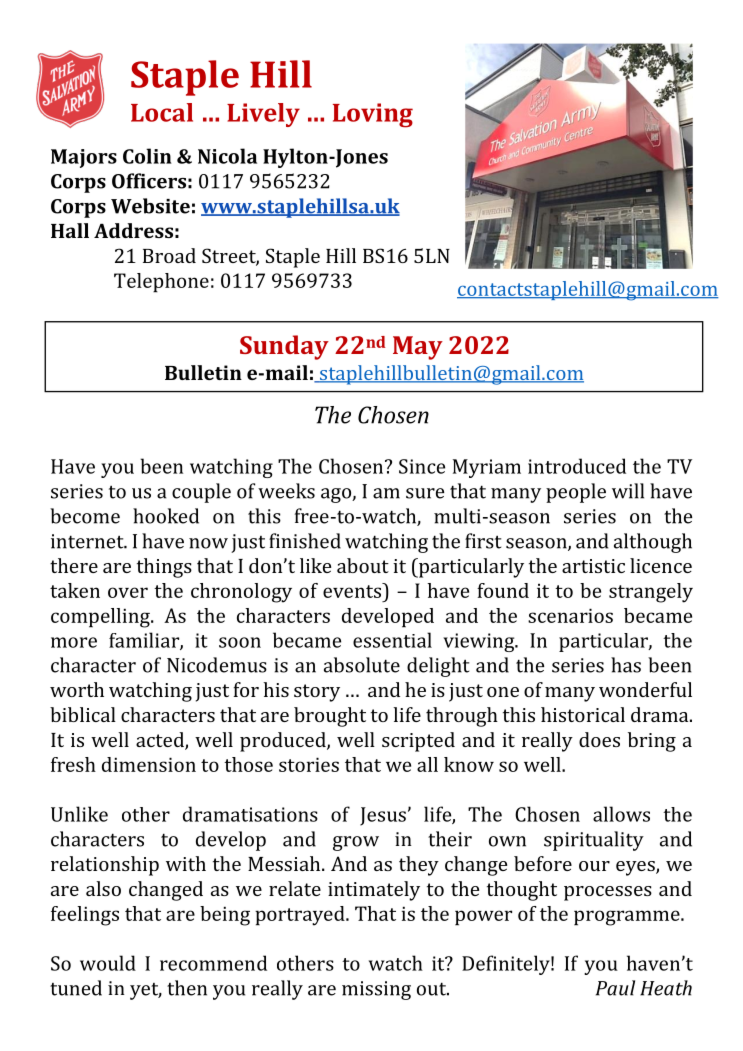 The image size is (743, 1051). I want to click on scripted, so click(418, 742).
